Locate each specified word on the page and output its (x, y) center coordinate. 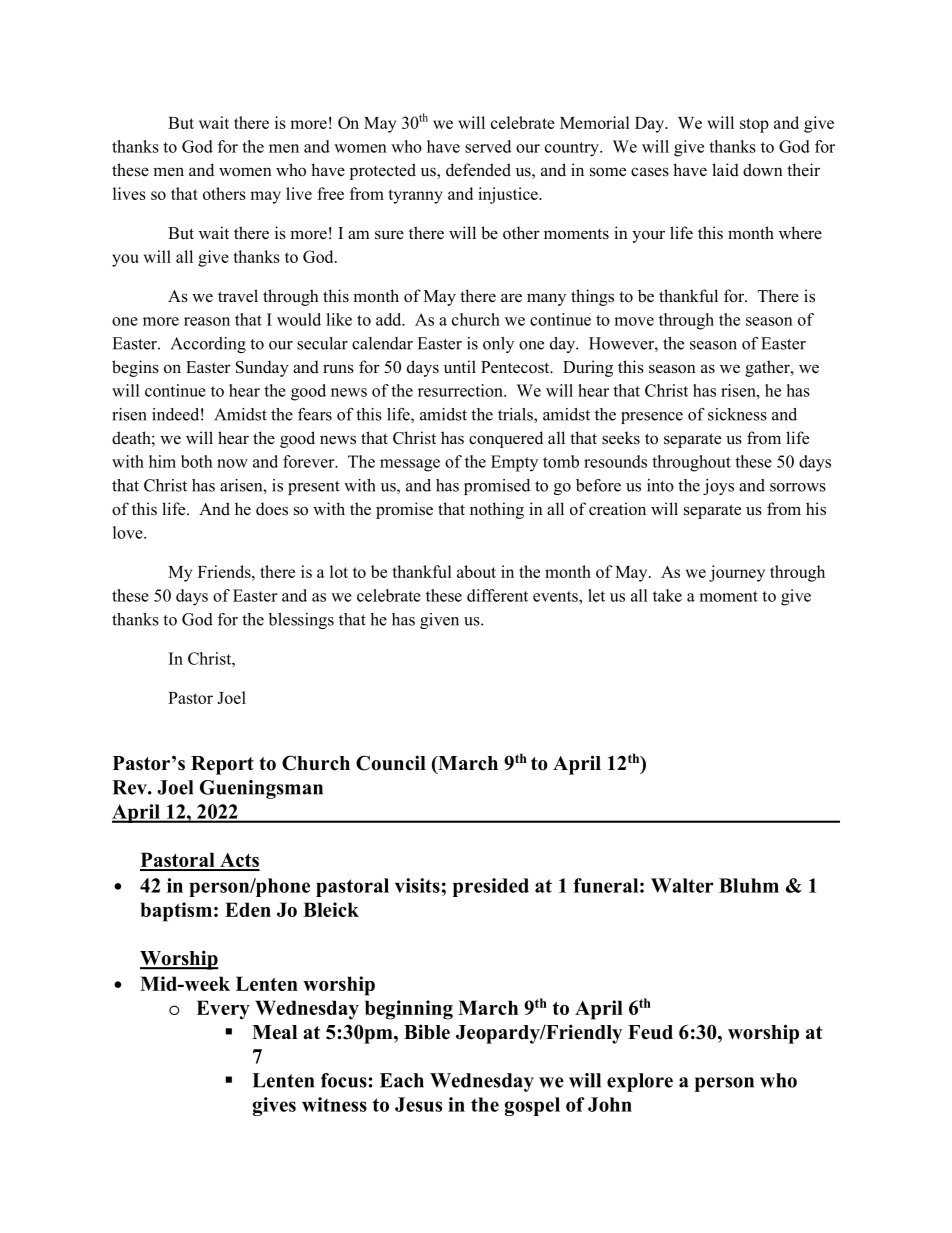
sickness (737, 414)
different (497, 595)
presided (491, 887)
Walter (682, 885)
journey (737, 573)
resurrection (461, 390)
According (208, 345)
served (488, 146)
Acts (239, 861)
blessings (301, 621)
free (330, 193)
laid (725, 170)
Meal (274, 1032)
